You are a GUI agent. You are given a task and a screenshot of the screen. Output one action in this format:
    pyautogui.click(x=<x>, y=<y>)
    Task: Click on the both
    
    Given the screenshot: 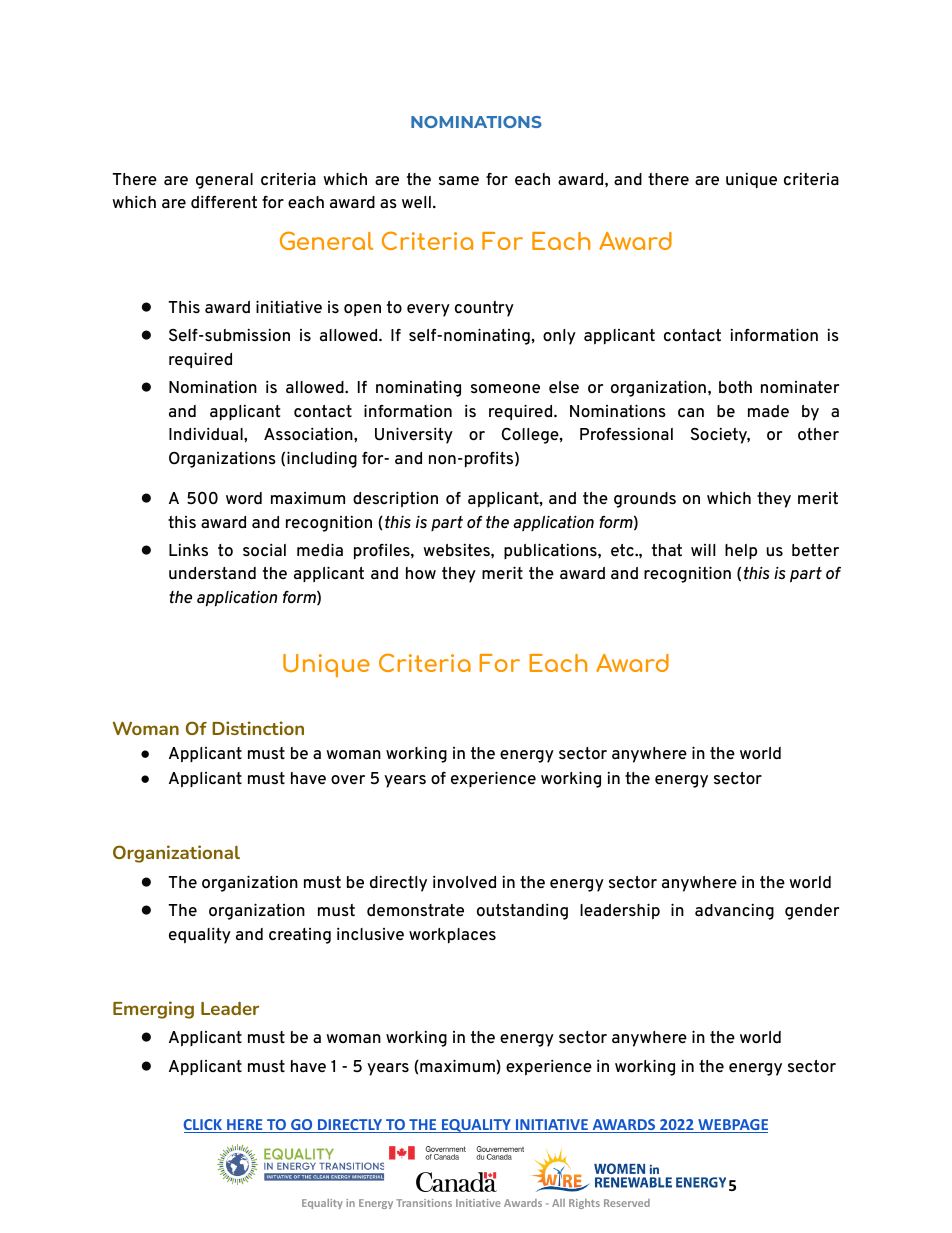 What is the action you would take?
    pyautogui.click(x=735, y=387)
